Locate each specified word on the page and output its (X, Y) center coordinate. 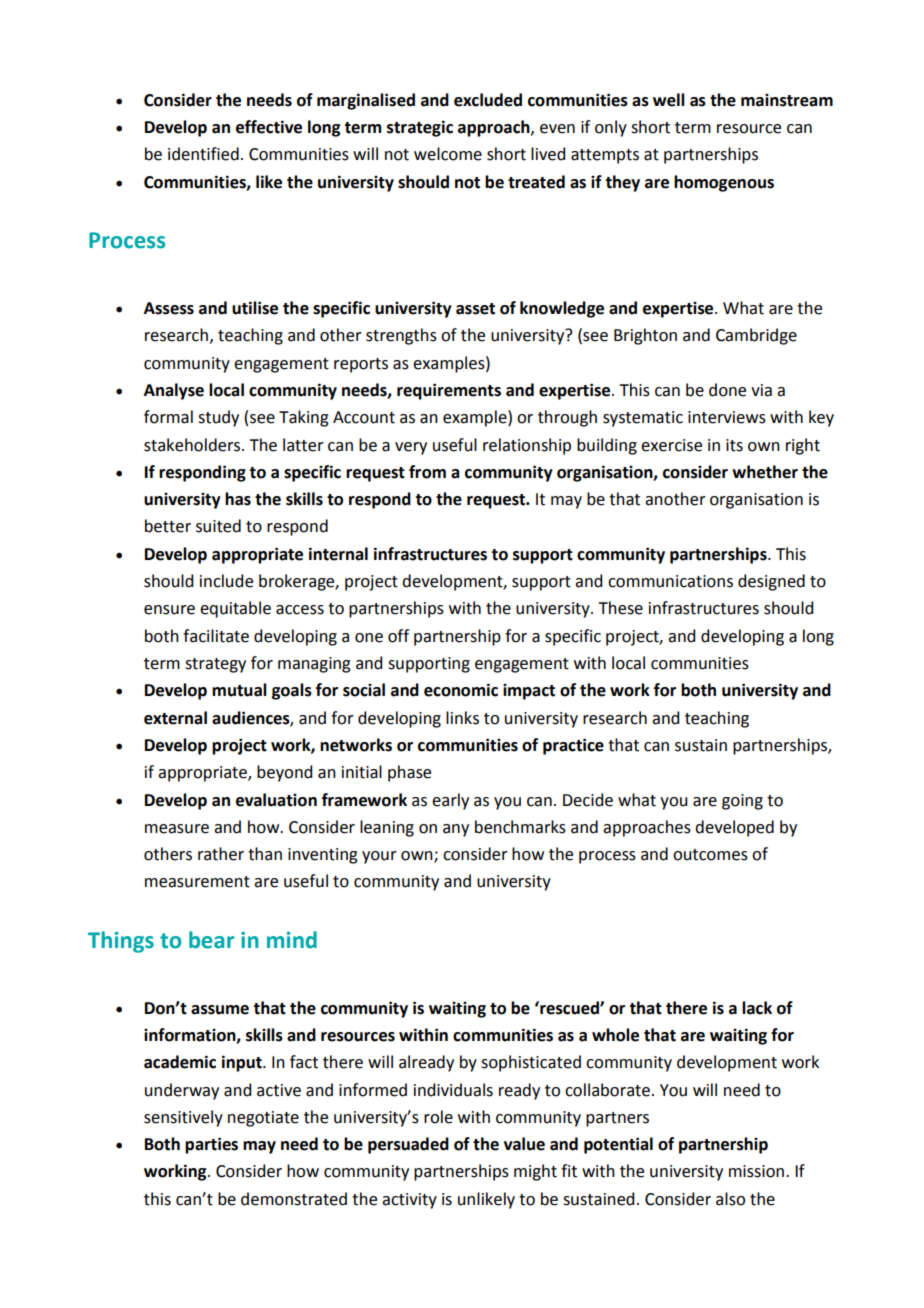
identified (203, 154)
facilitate (216, 636)
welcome (448, 154)
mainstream (787, 100)
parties (211, 1145)
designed (771, 582)
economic (461, 690)
